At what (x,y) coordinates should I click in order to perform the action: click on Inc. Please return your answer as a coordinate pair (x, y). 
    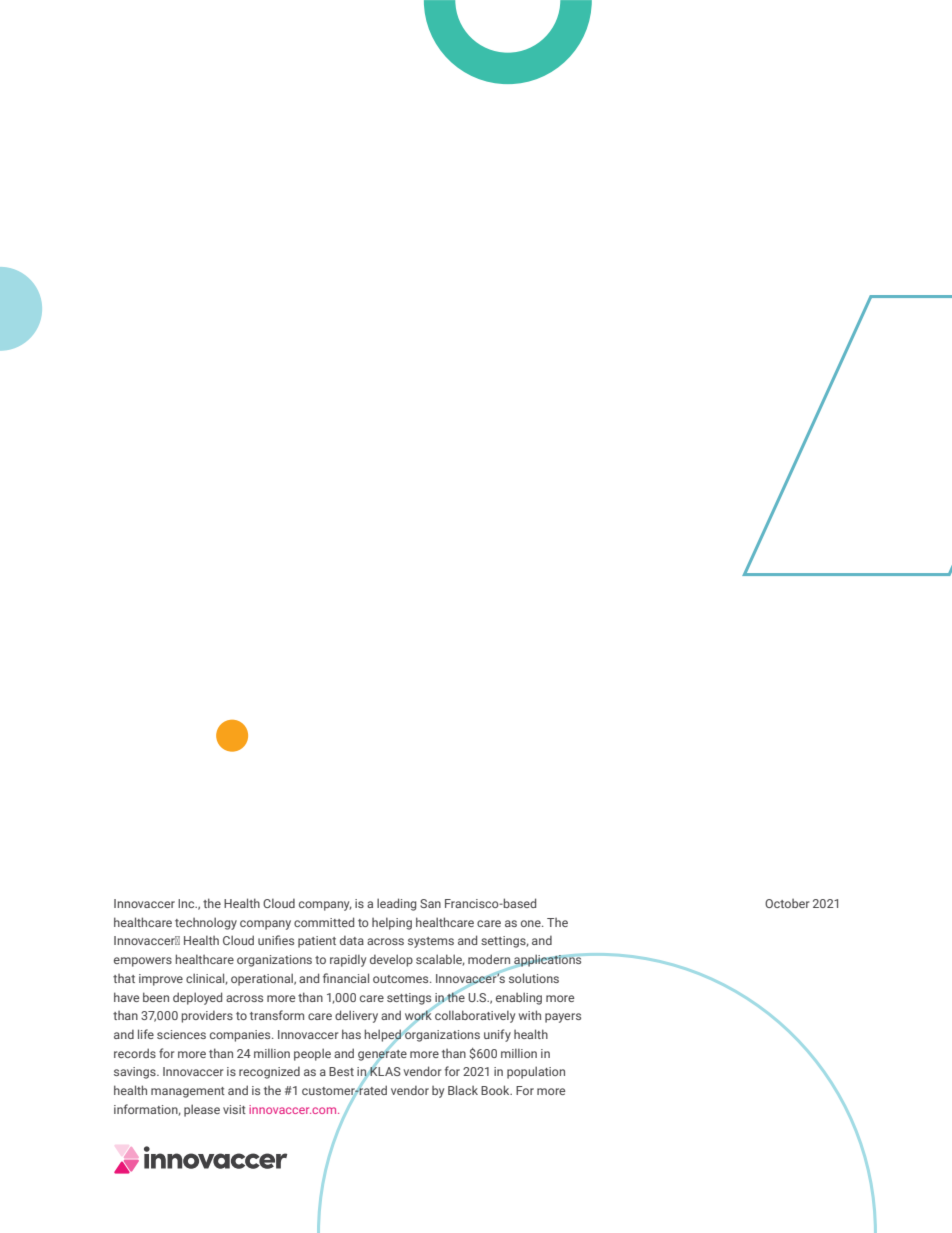
    Looking at the image, I should click on (187, 903).
